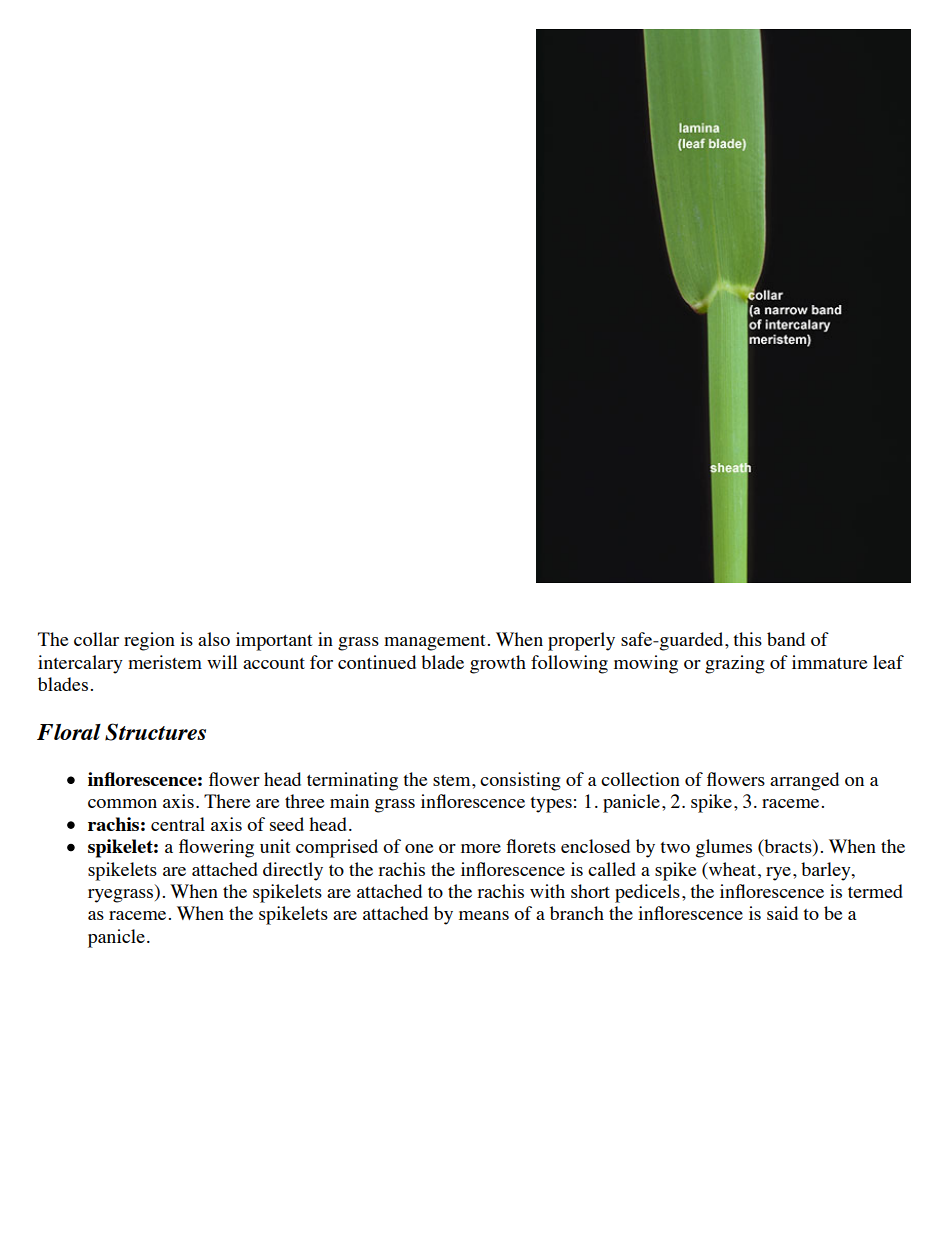  What do you see at coordinates (227, 801) in the page?
I see `There` at bounding box center [227, 801].
